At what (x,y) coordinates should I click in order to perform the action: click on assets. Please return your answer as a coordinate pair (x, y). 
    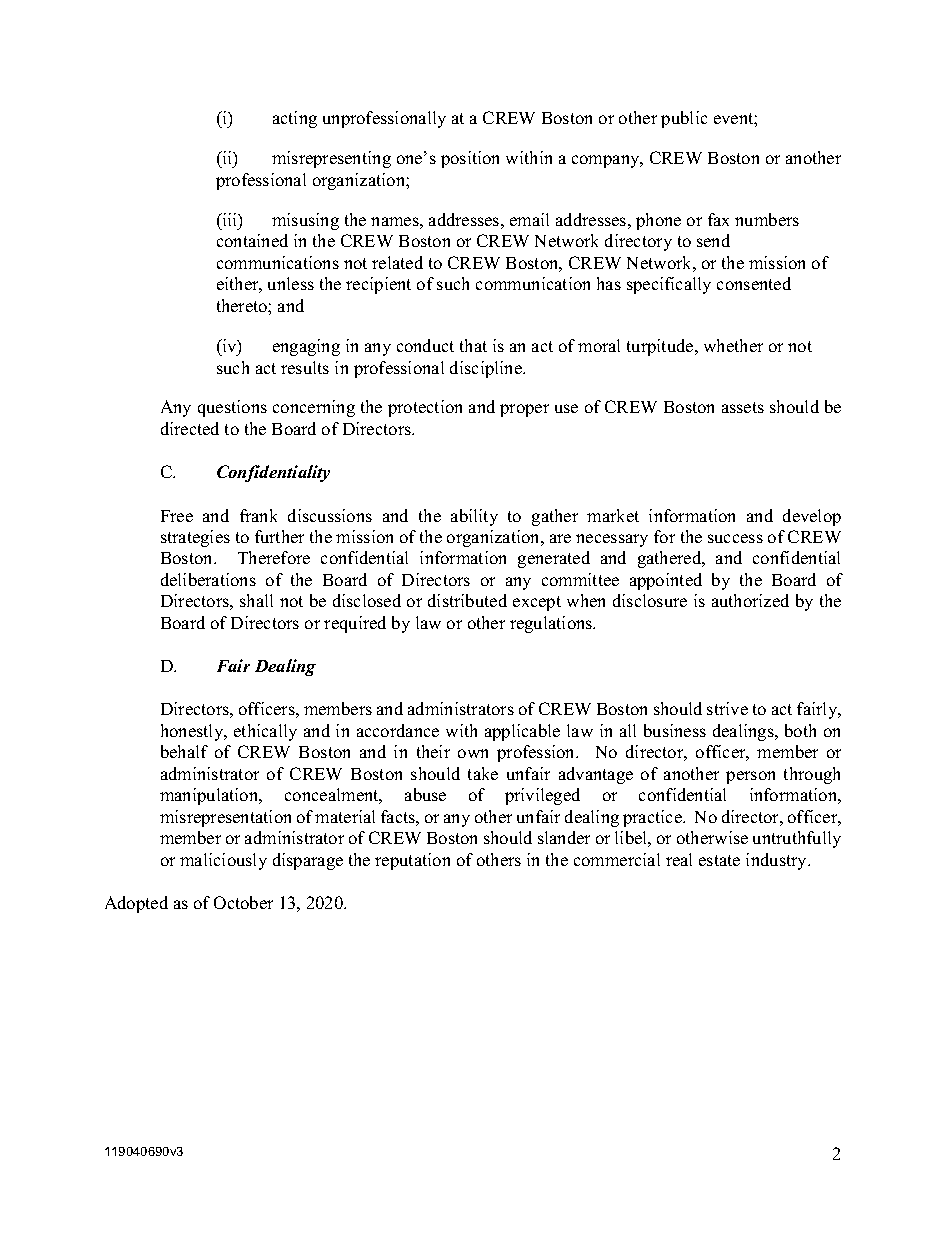
    Looking at the image, I should click on (743, 407).
